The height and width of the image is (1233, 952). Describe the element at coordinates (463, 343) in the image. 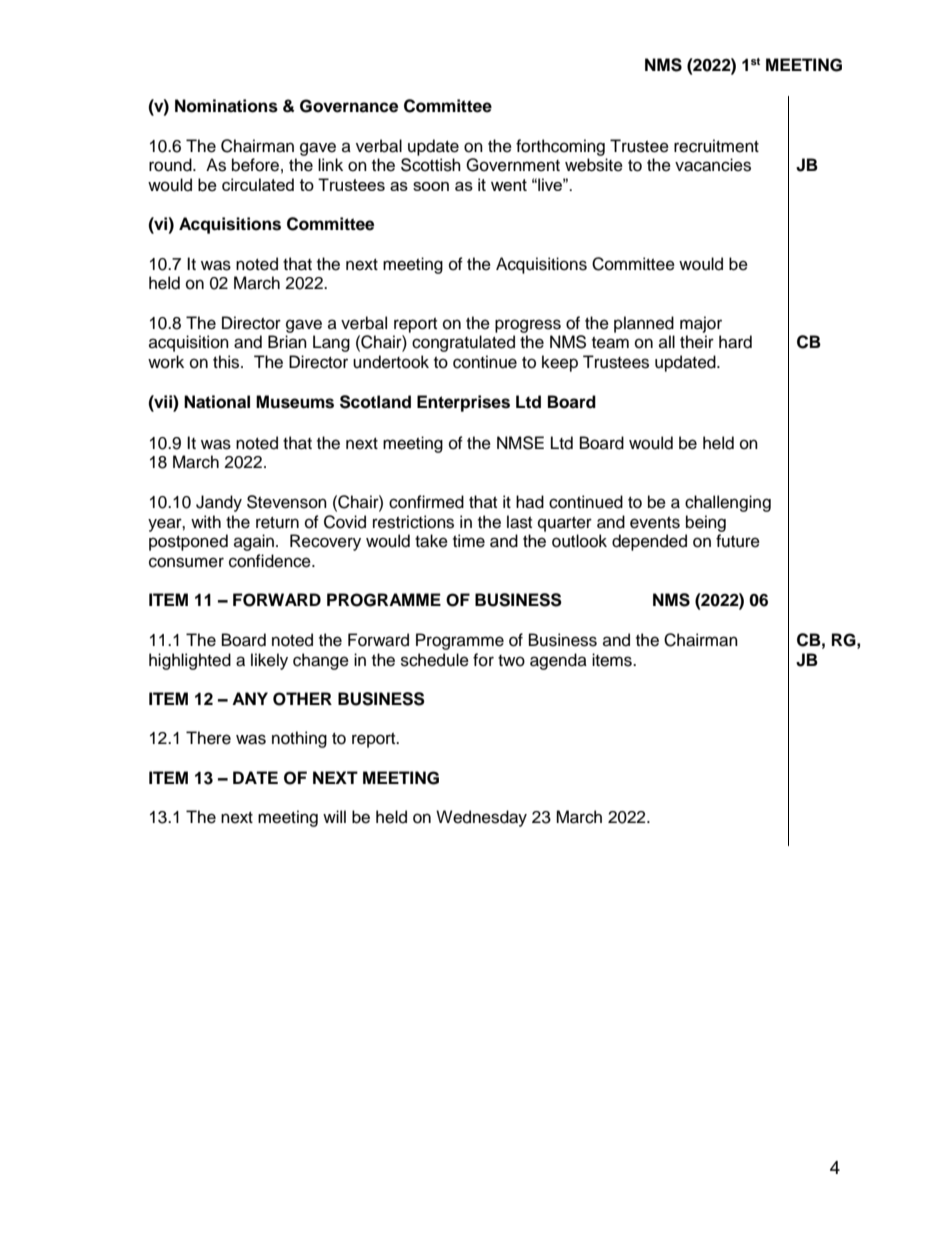

I see `congratulated` at that location.
